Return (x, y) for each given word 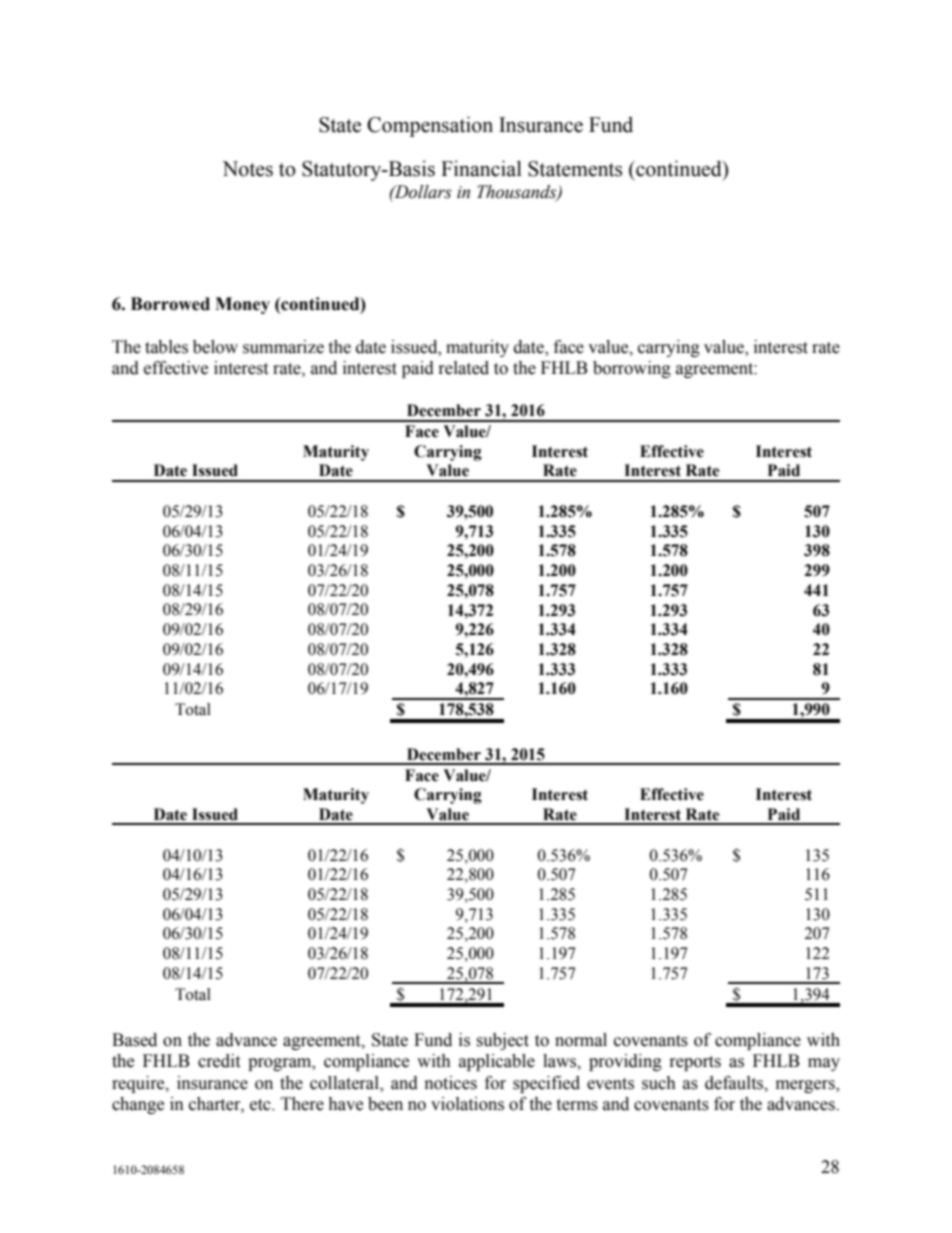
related (464, 368)
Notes (247, 169)
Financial (481, 168)
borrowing (632, 369)
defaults (735, 1083)
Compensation (430, 126)
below (215, 347)
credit (219, 1061)
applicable (497, 1062)
